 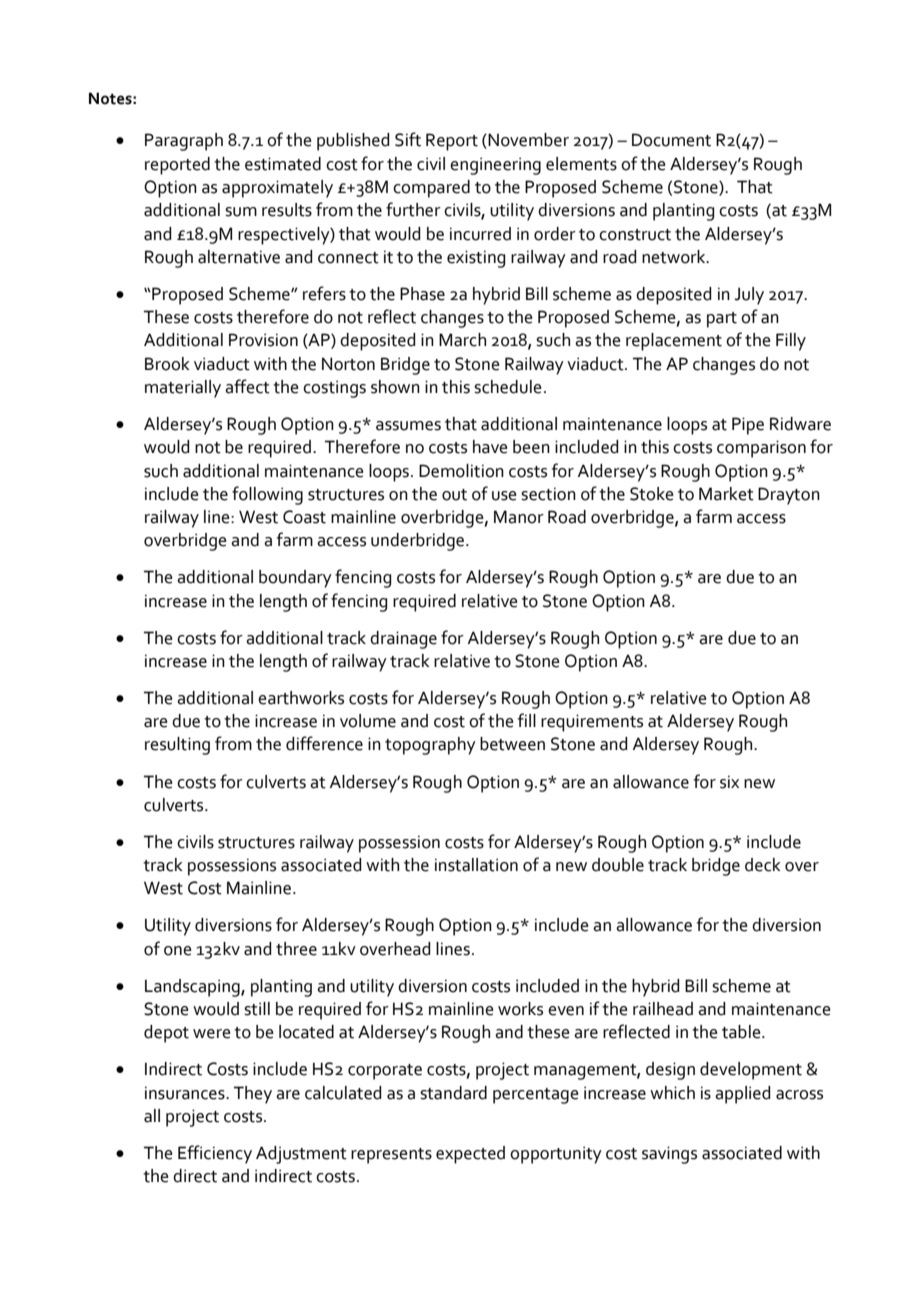 I want to click on engineering, so click(x=495, y=166).
